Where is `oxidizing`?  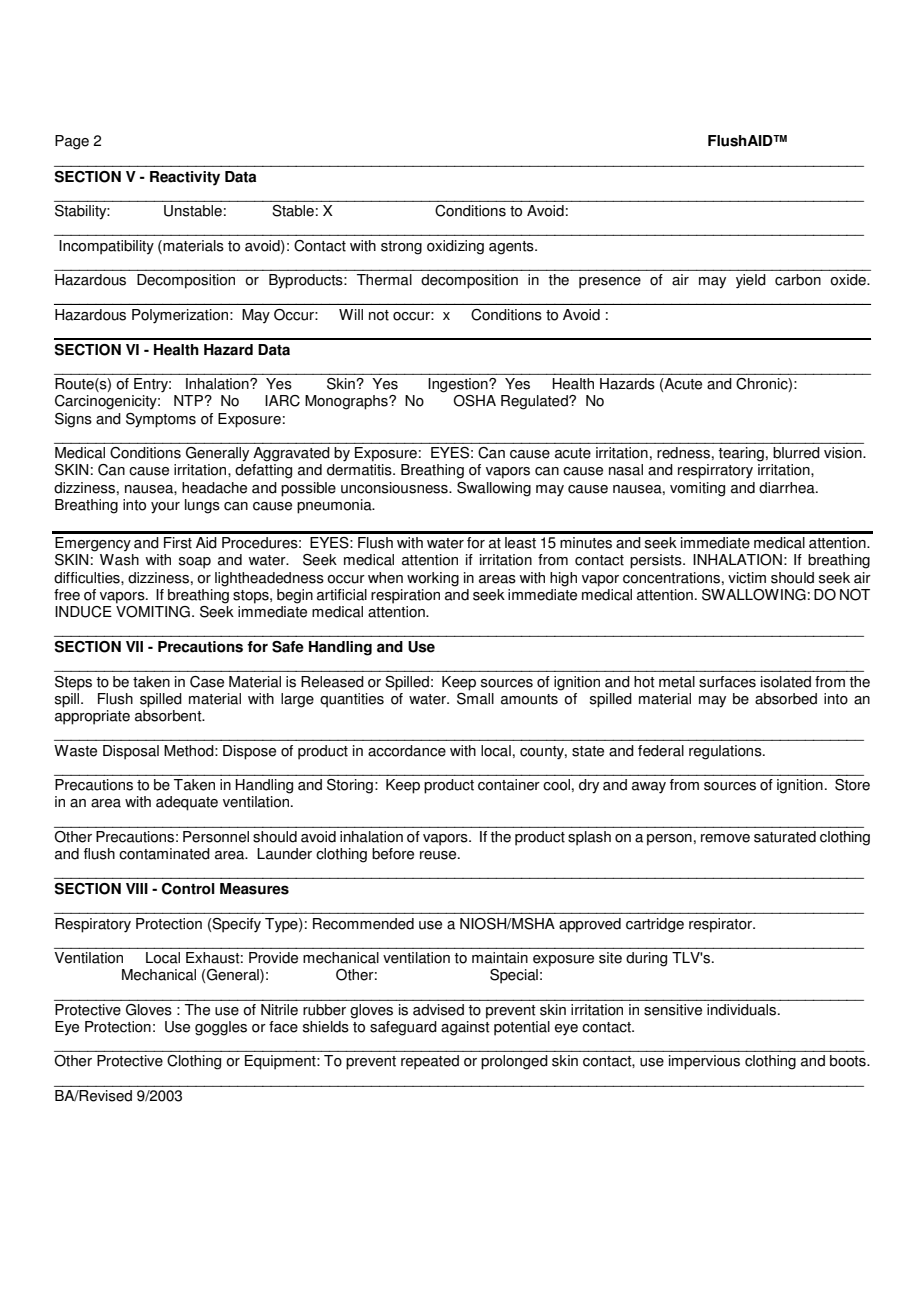
oxidizing is located at coordinates (455, 247).
